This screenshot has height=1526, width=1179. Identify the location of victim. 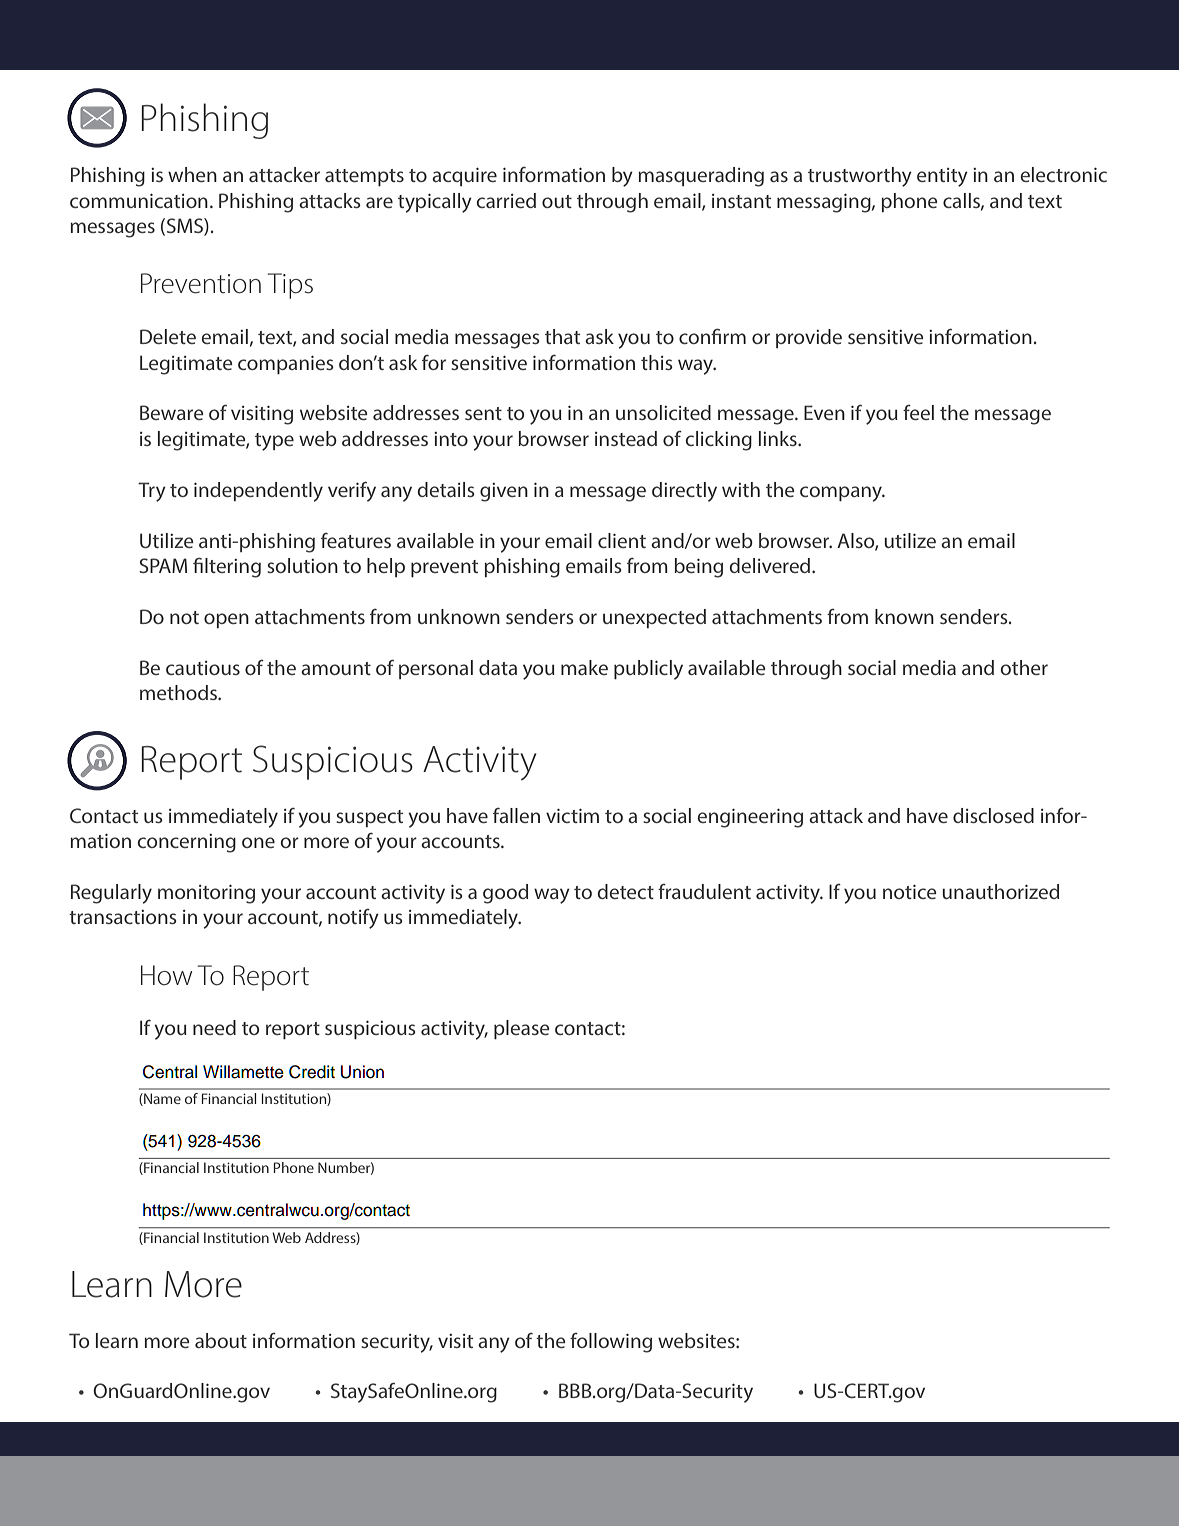
(572, 816).
